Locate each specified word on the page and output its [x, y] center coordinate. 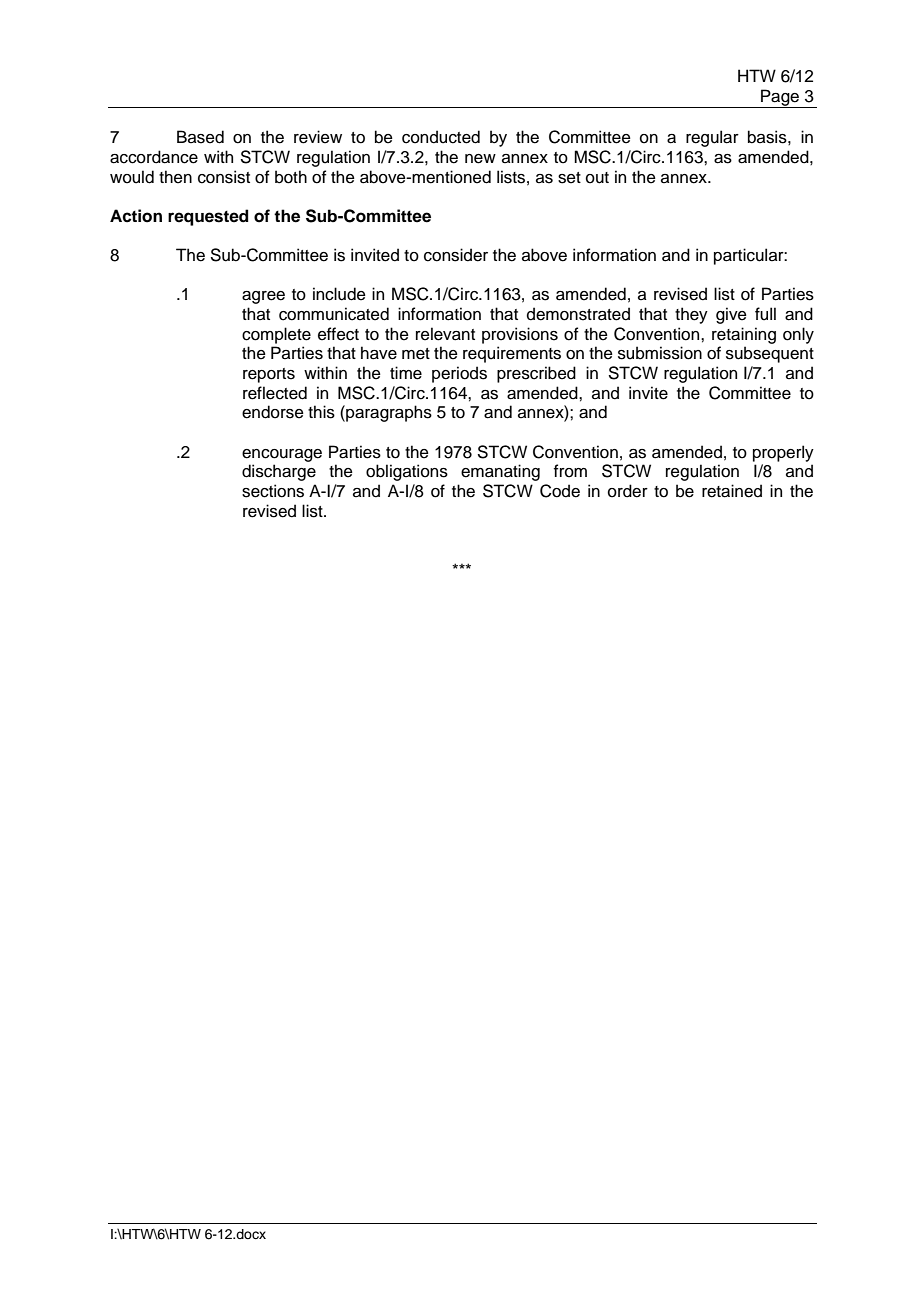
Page [780, 98]
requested [208, 217]
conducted [441, 137]
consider [456, 255]
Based [200, 137]
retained [732, 491]
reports [269, 375]
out [597, 178]
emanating [500, 472]
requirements [512, 354]
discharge [279, 472]
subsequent [770, 354]
